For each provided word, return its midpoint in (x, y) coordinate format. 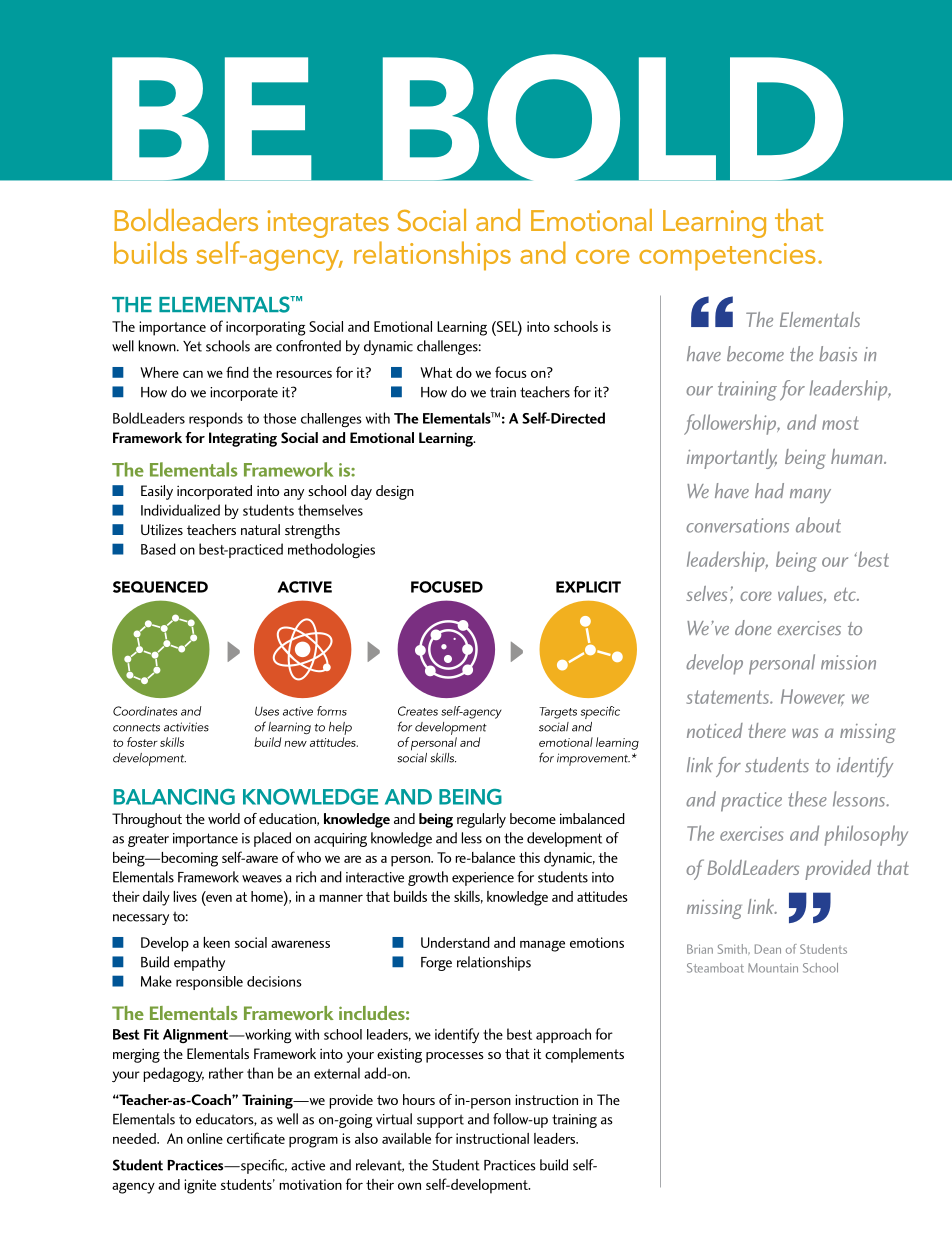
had (769, 490)
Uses (267, 711)
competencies (727, 257)
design (395, 492)
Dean (768, 949)
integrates (328, 224)
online (205, 1138)
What (436, 372)
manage (542, 946)
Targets (558, 713)
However (813, 697)
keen (216, 942)
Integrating (243, 439)
